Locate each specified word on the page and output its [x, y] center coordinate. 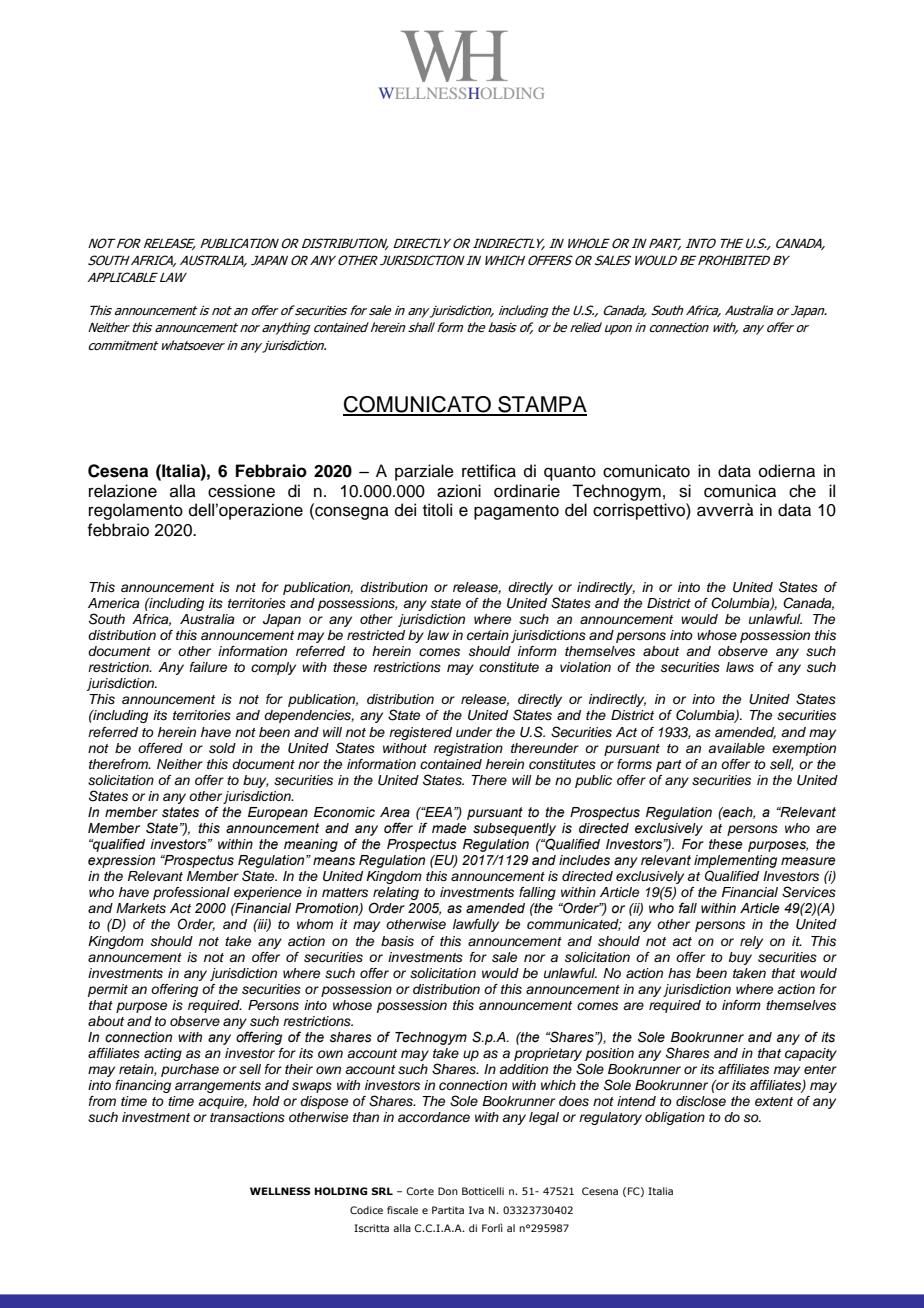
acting [163, 1054]
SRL [382, 1191]
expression [121, 861]
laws [740, 667]
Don [448, 1191]
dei [405, 510]
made [449, 828]
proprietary [548, 1056]
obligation [675, 1118]
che [802, 491]
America [114, 603]
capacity [811, 1054]
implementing [735, 863]
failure [208, 667]
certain [488, 635]
